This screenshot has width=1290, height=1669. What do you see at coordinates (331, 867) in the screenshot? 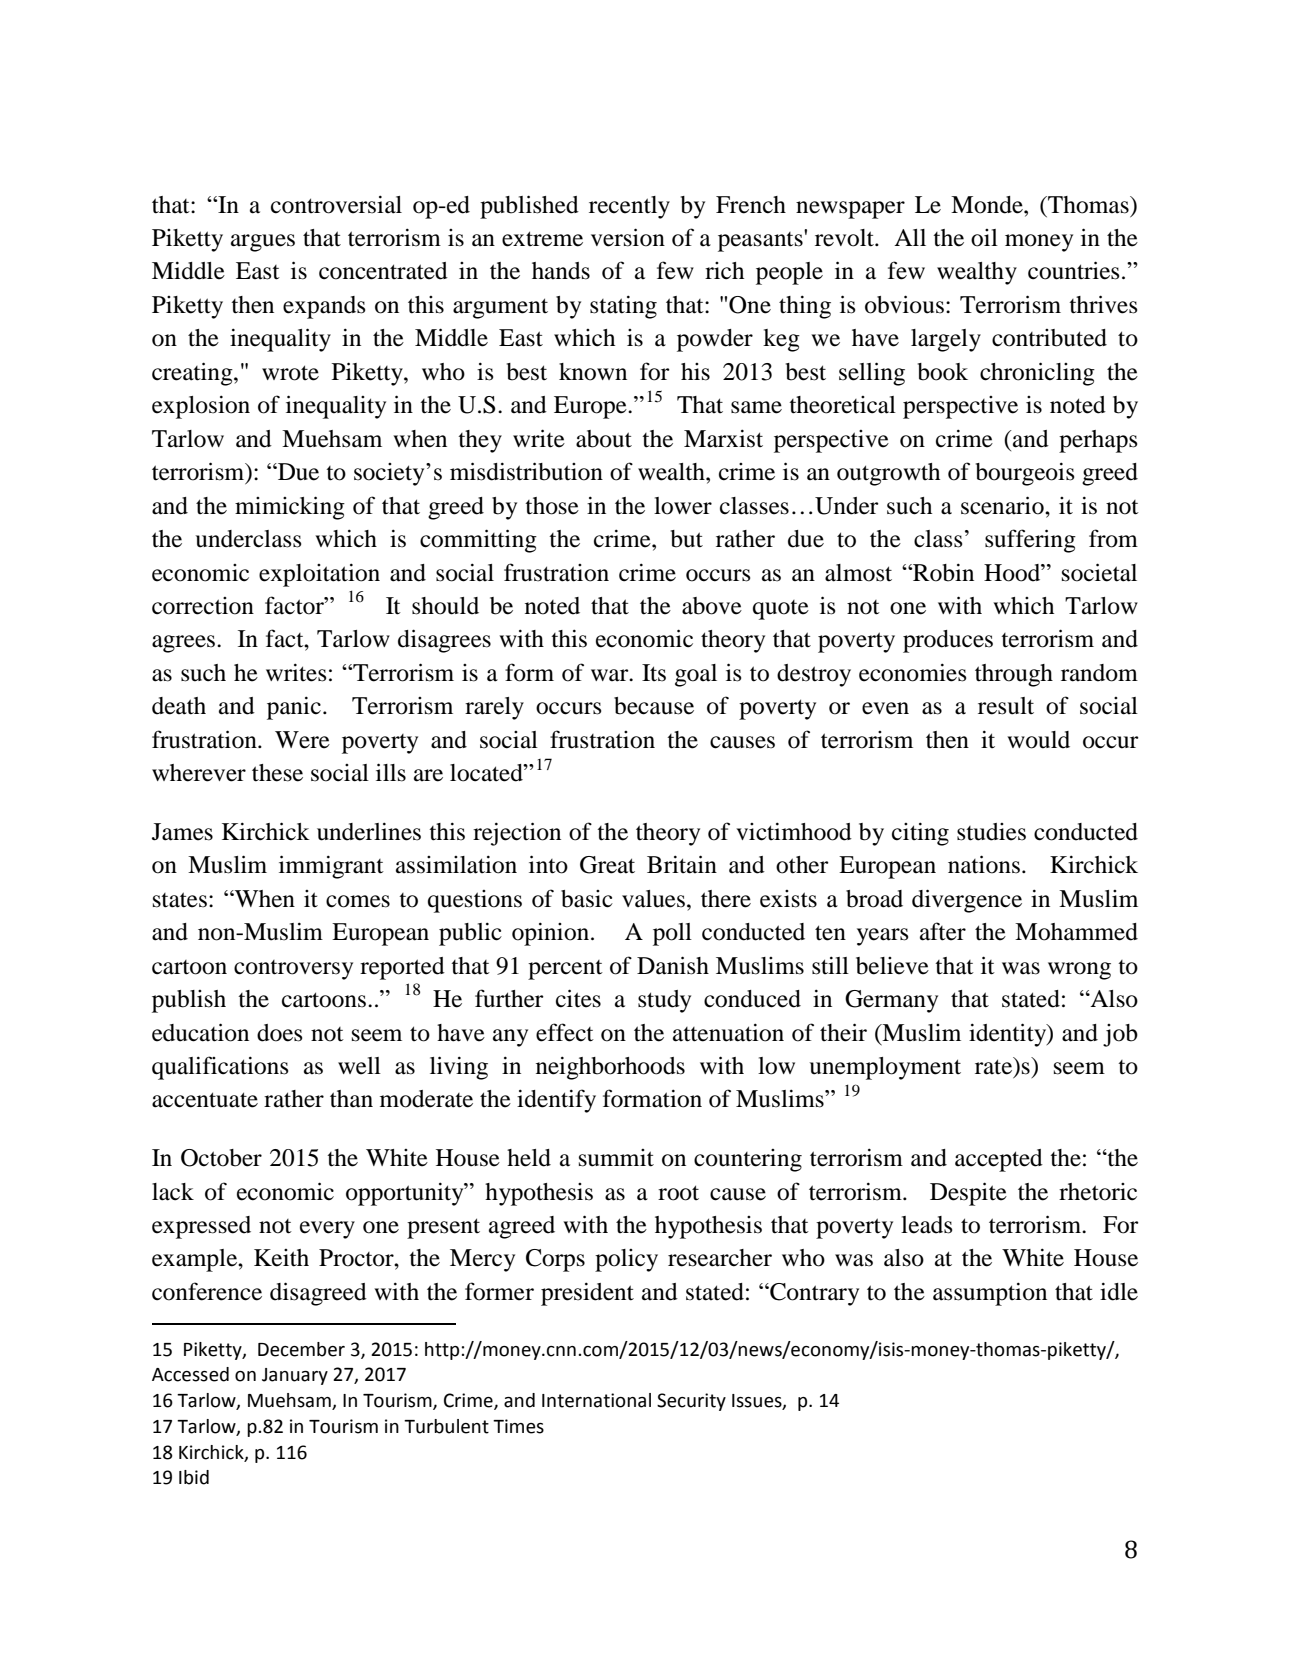
I see `immigrant` at bounding box center [331, 867].
